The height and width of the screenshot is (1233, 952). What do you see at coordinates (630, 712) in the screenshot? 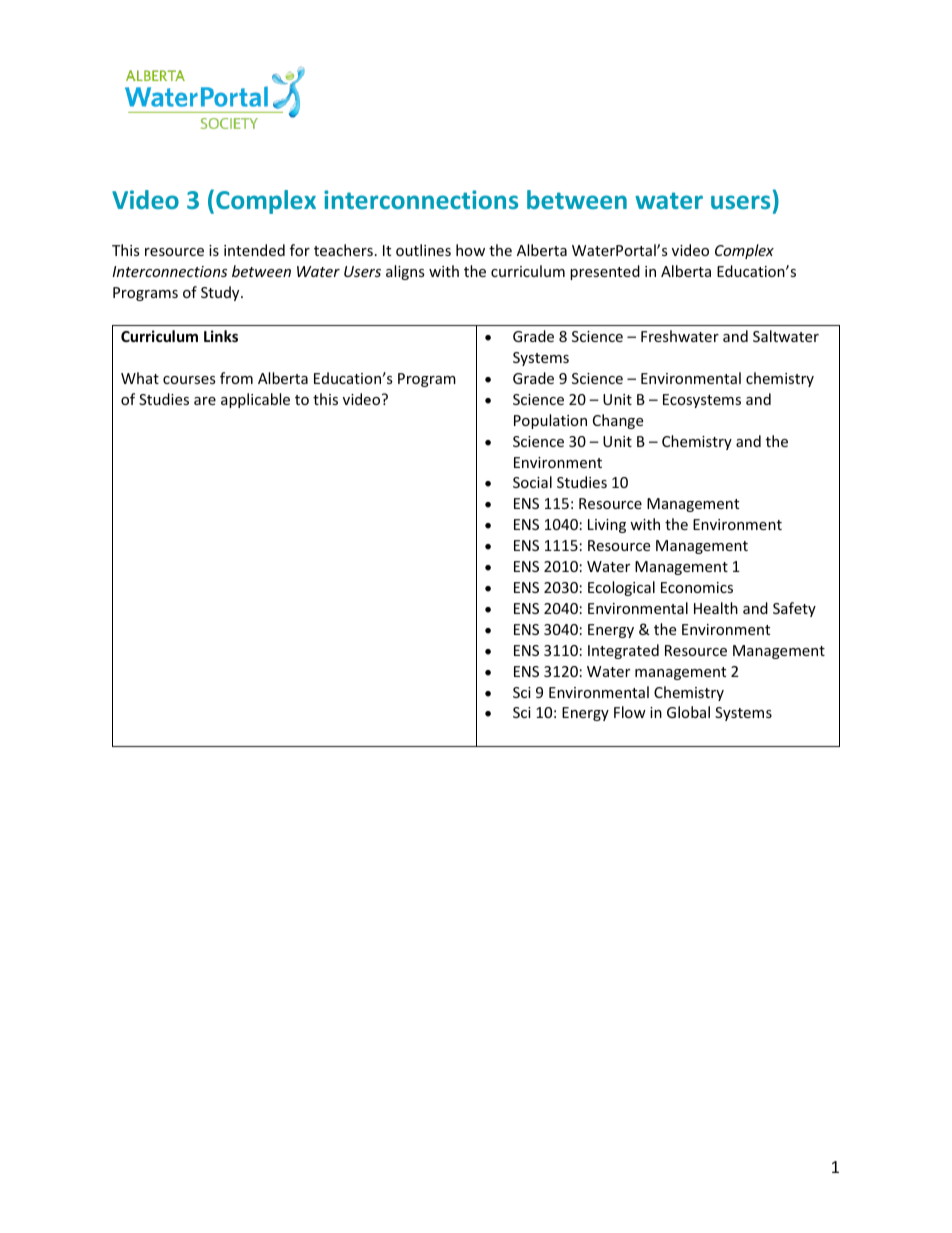
I see `Flow` at bounding box center [630, 712].
